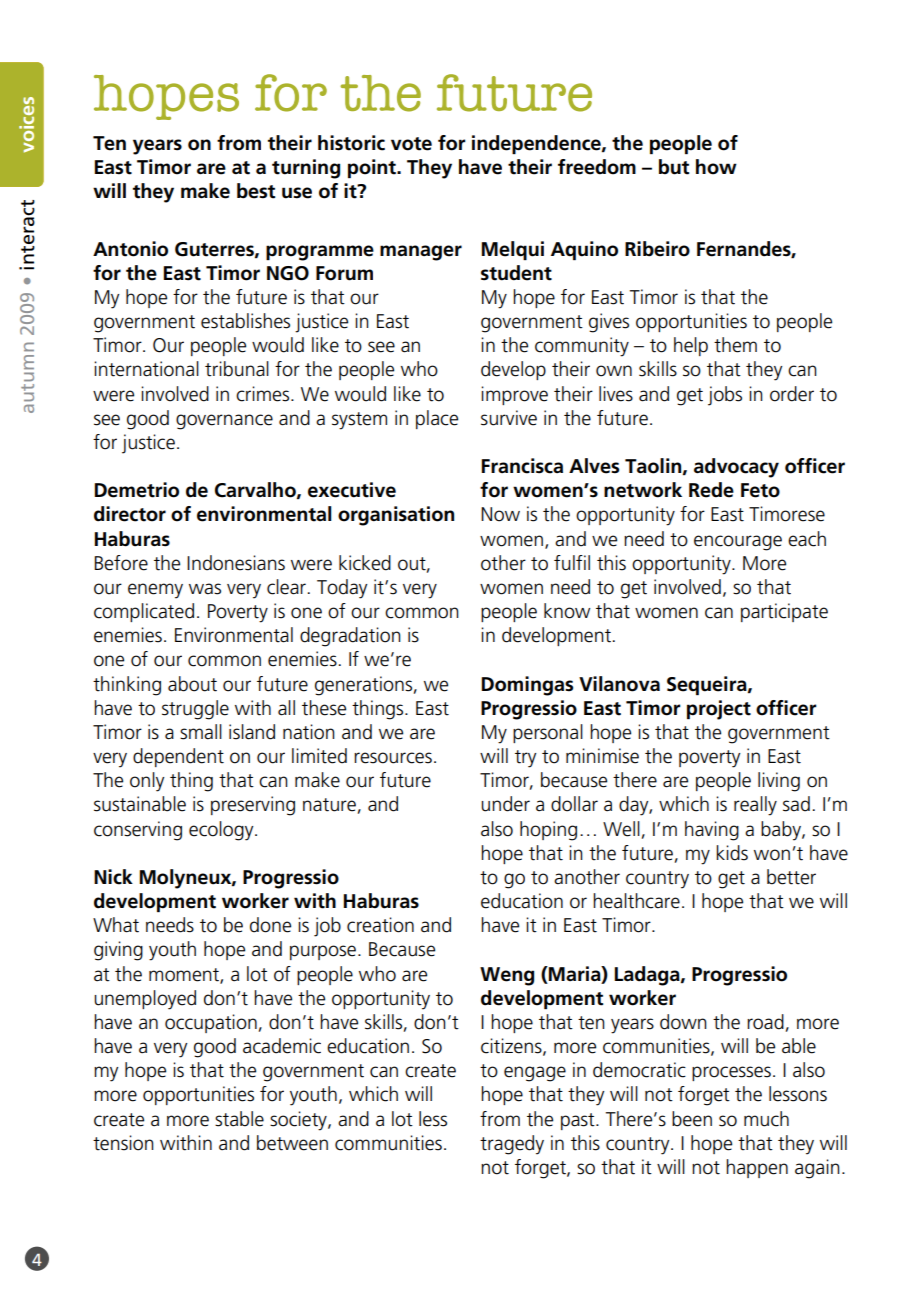 Image resolution: width=924 pixels, height=1308 pixels. Describe the element at coordinates (411, 144) in the screenshot. I see `vote` at that location.
